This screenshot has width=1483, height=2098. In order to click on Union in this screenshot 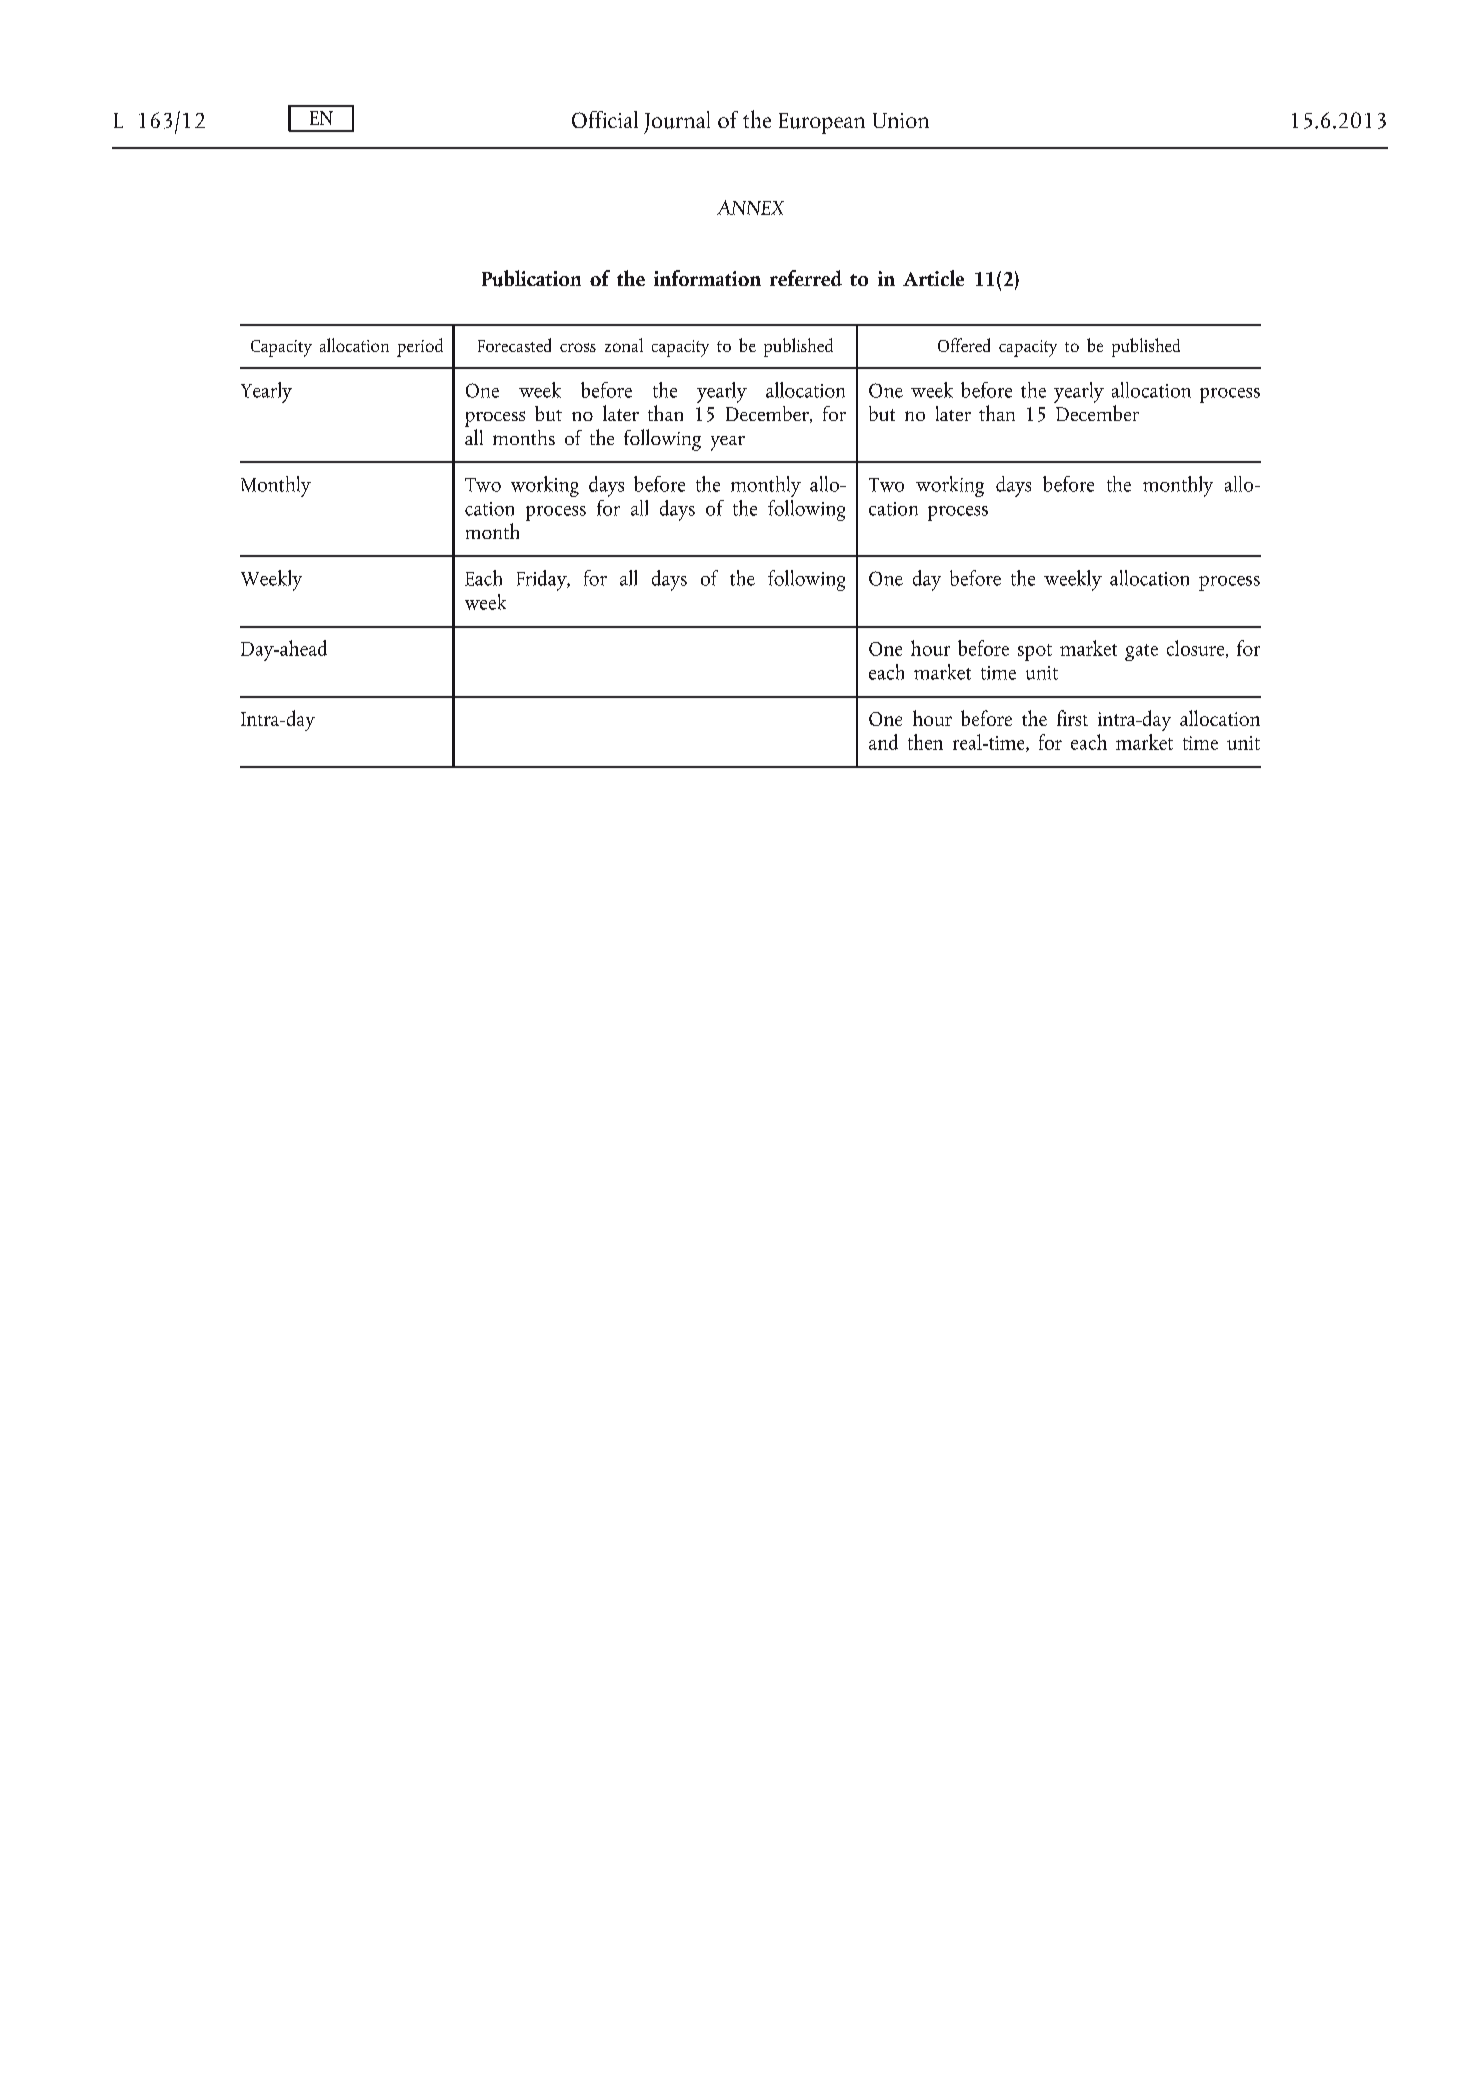, I will do `click(901, 120)`.
